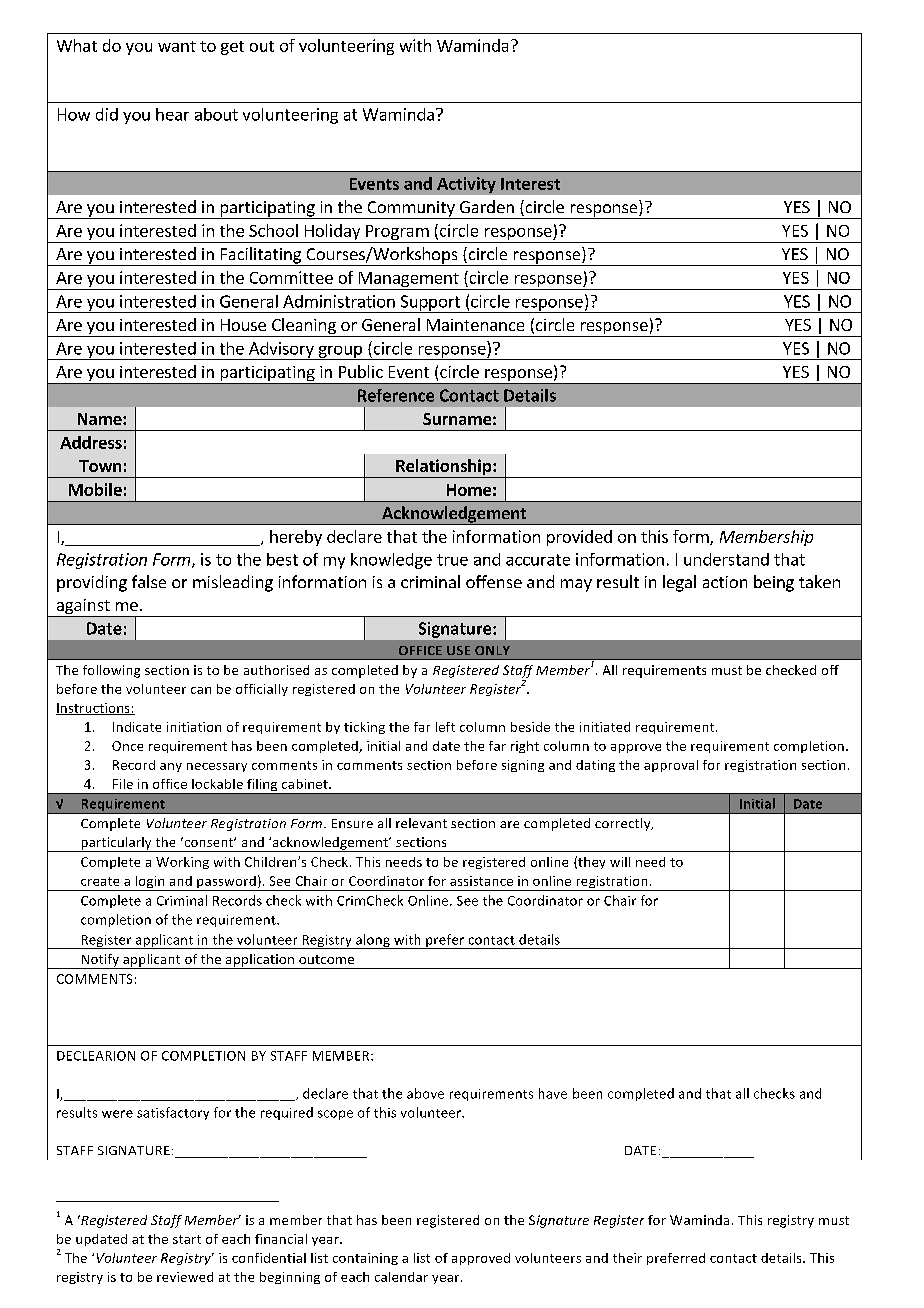 This screenshot has width=924, height=1308. What do you see at coordinates (243, 325) in the screenshot?
I see `House` at bounding box center [243, 325].
